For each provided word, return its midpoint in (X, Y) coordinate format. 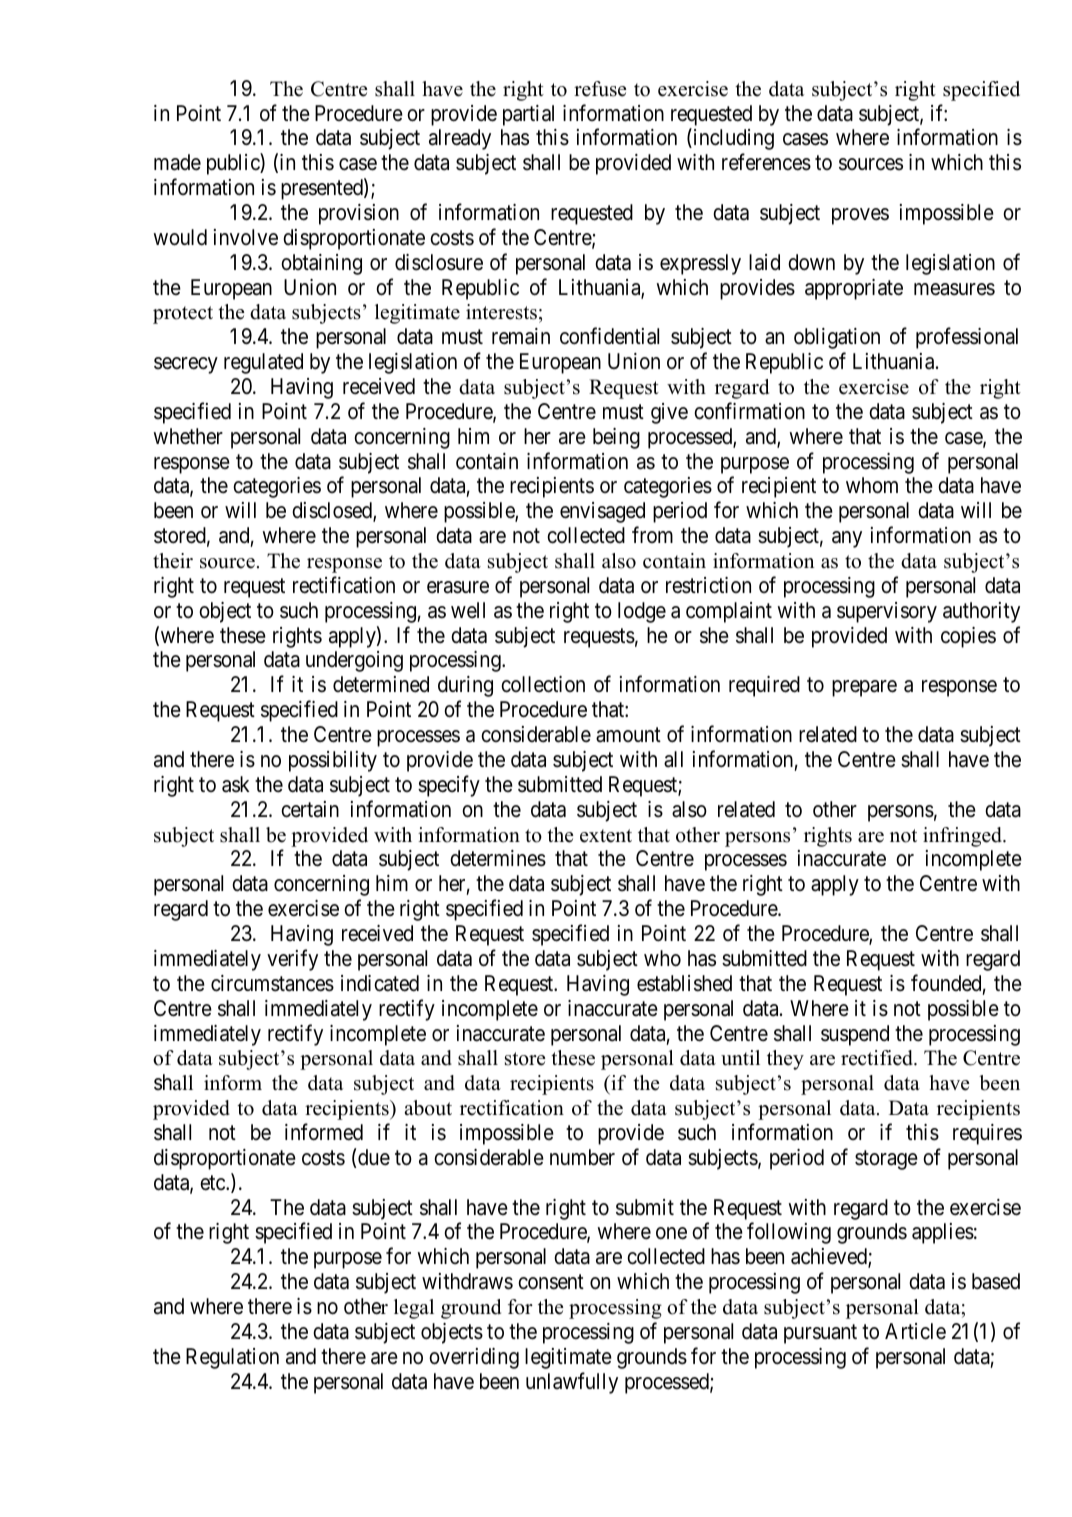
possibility (333, 761)
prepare (864, 688)
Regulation (232, 1358)
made (177, 162)
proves (860, 216)
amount (628, 735)
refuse (600, 89)
